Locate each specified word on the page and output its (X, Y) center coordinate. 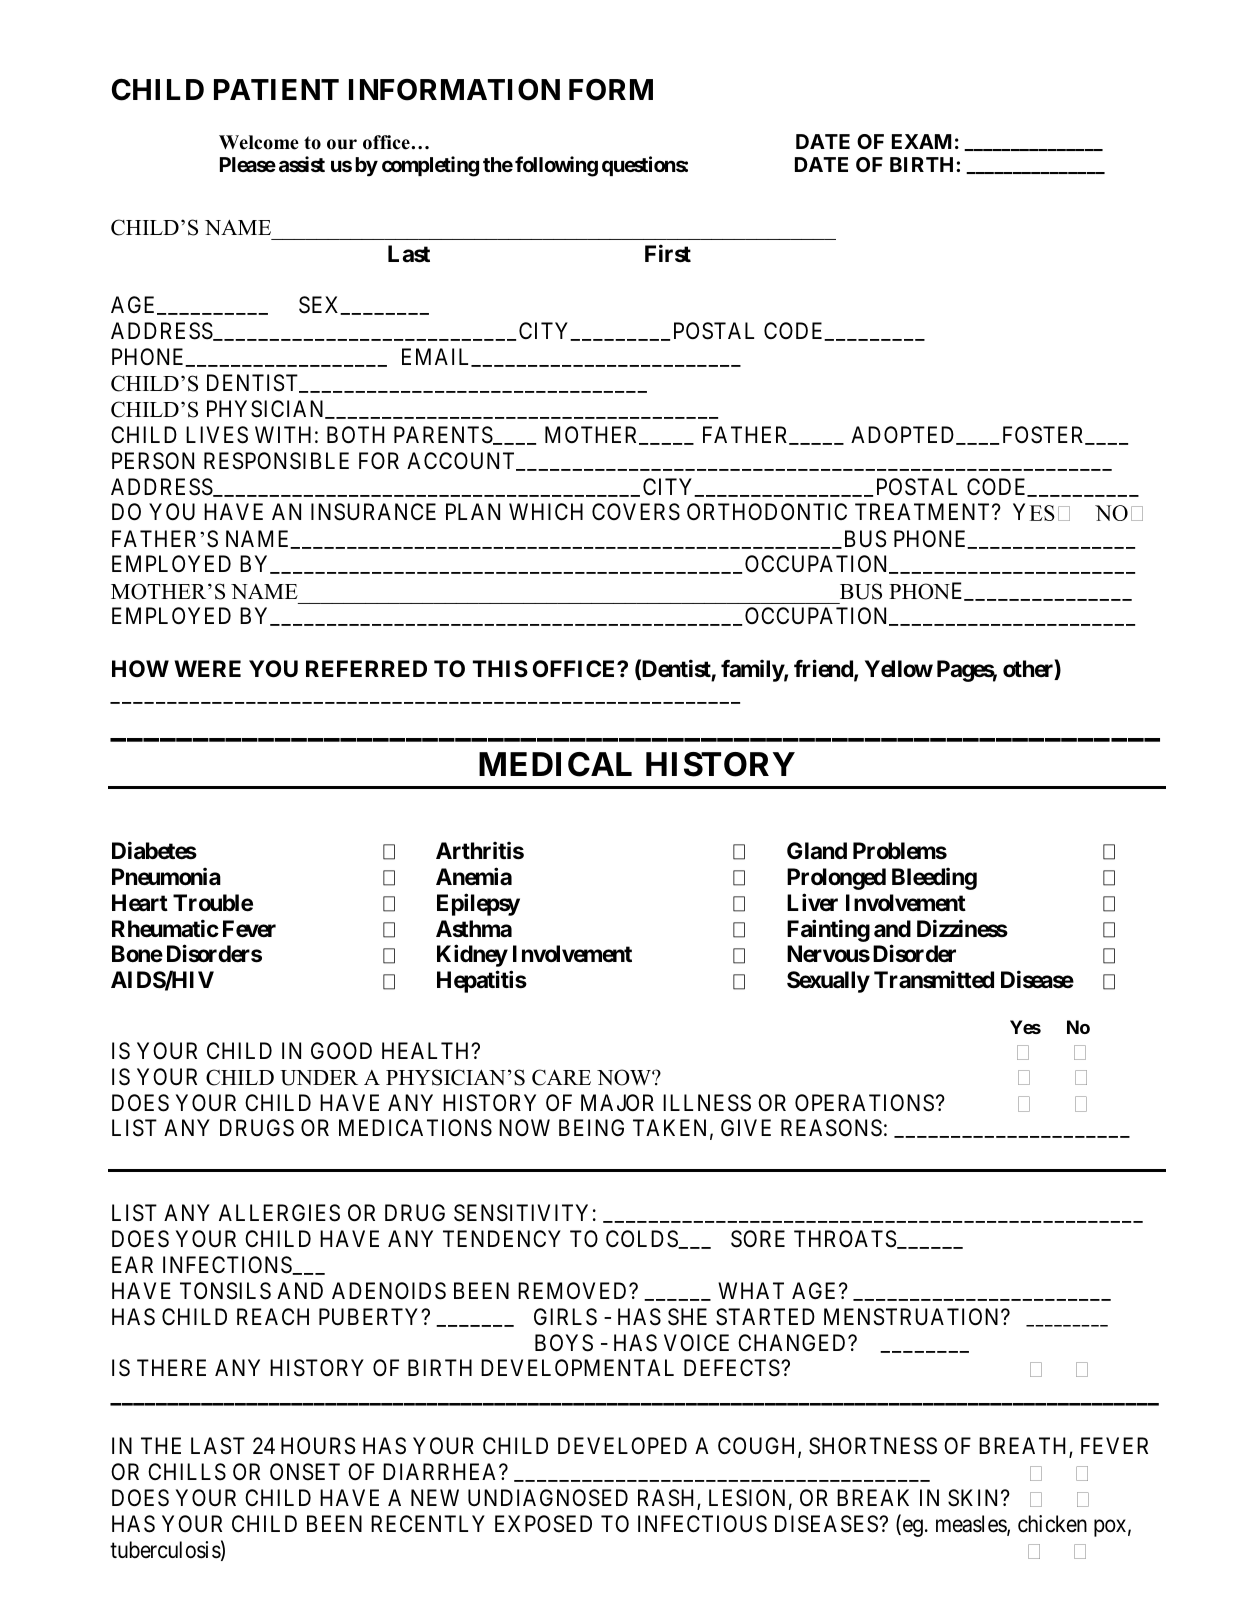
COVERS (636, 512)
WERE (207, 668)
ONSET (305, 1472)
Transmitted (934, 980)
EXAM (922, 141)
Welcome (259, 142)
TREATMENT (924, 511)
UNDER (319, 1078)
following (556, 166)
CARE (561, 1077)
